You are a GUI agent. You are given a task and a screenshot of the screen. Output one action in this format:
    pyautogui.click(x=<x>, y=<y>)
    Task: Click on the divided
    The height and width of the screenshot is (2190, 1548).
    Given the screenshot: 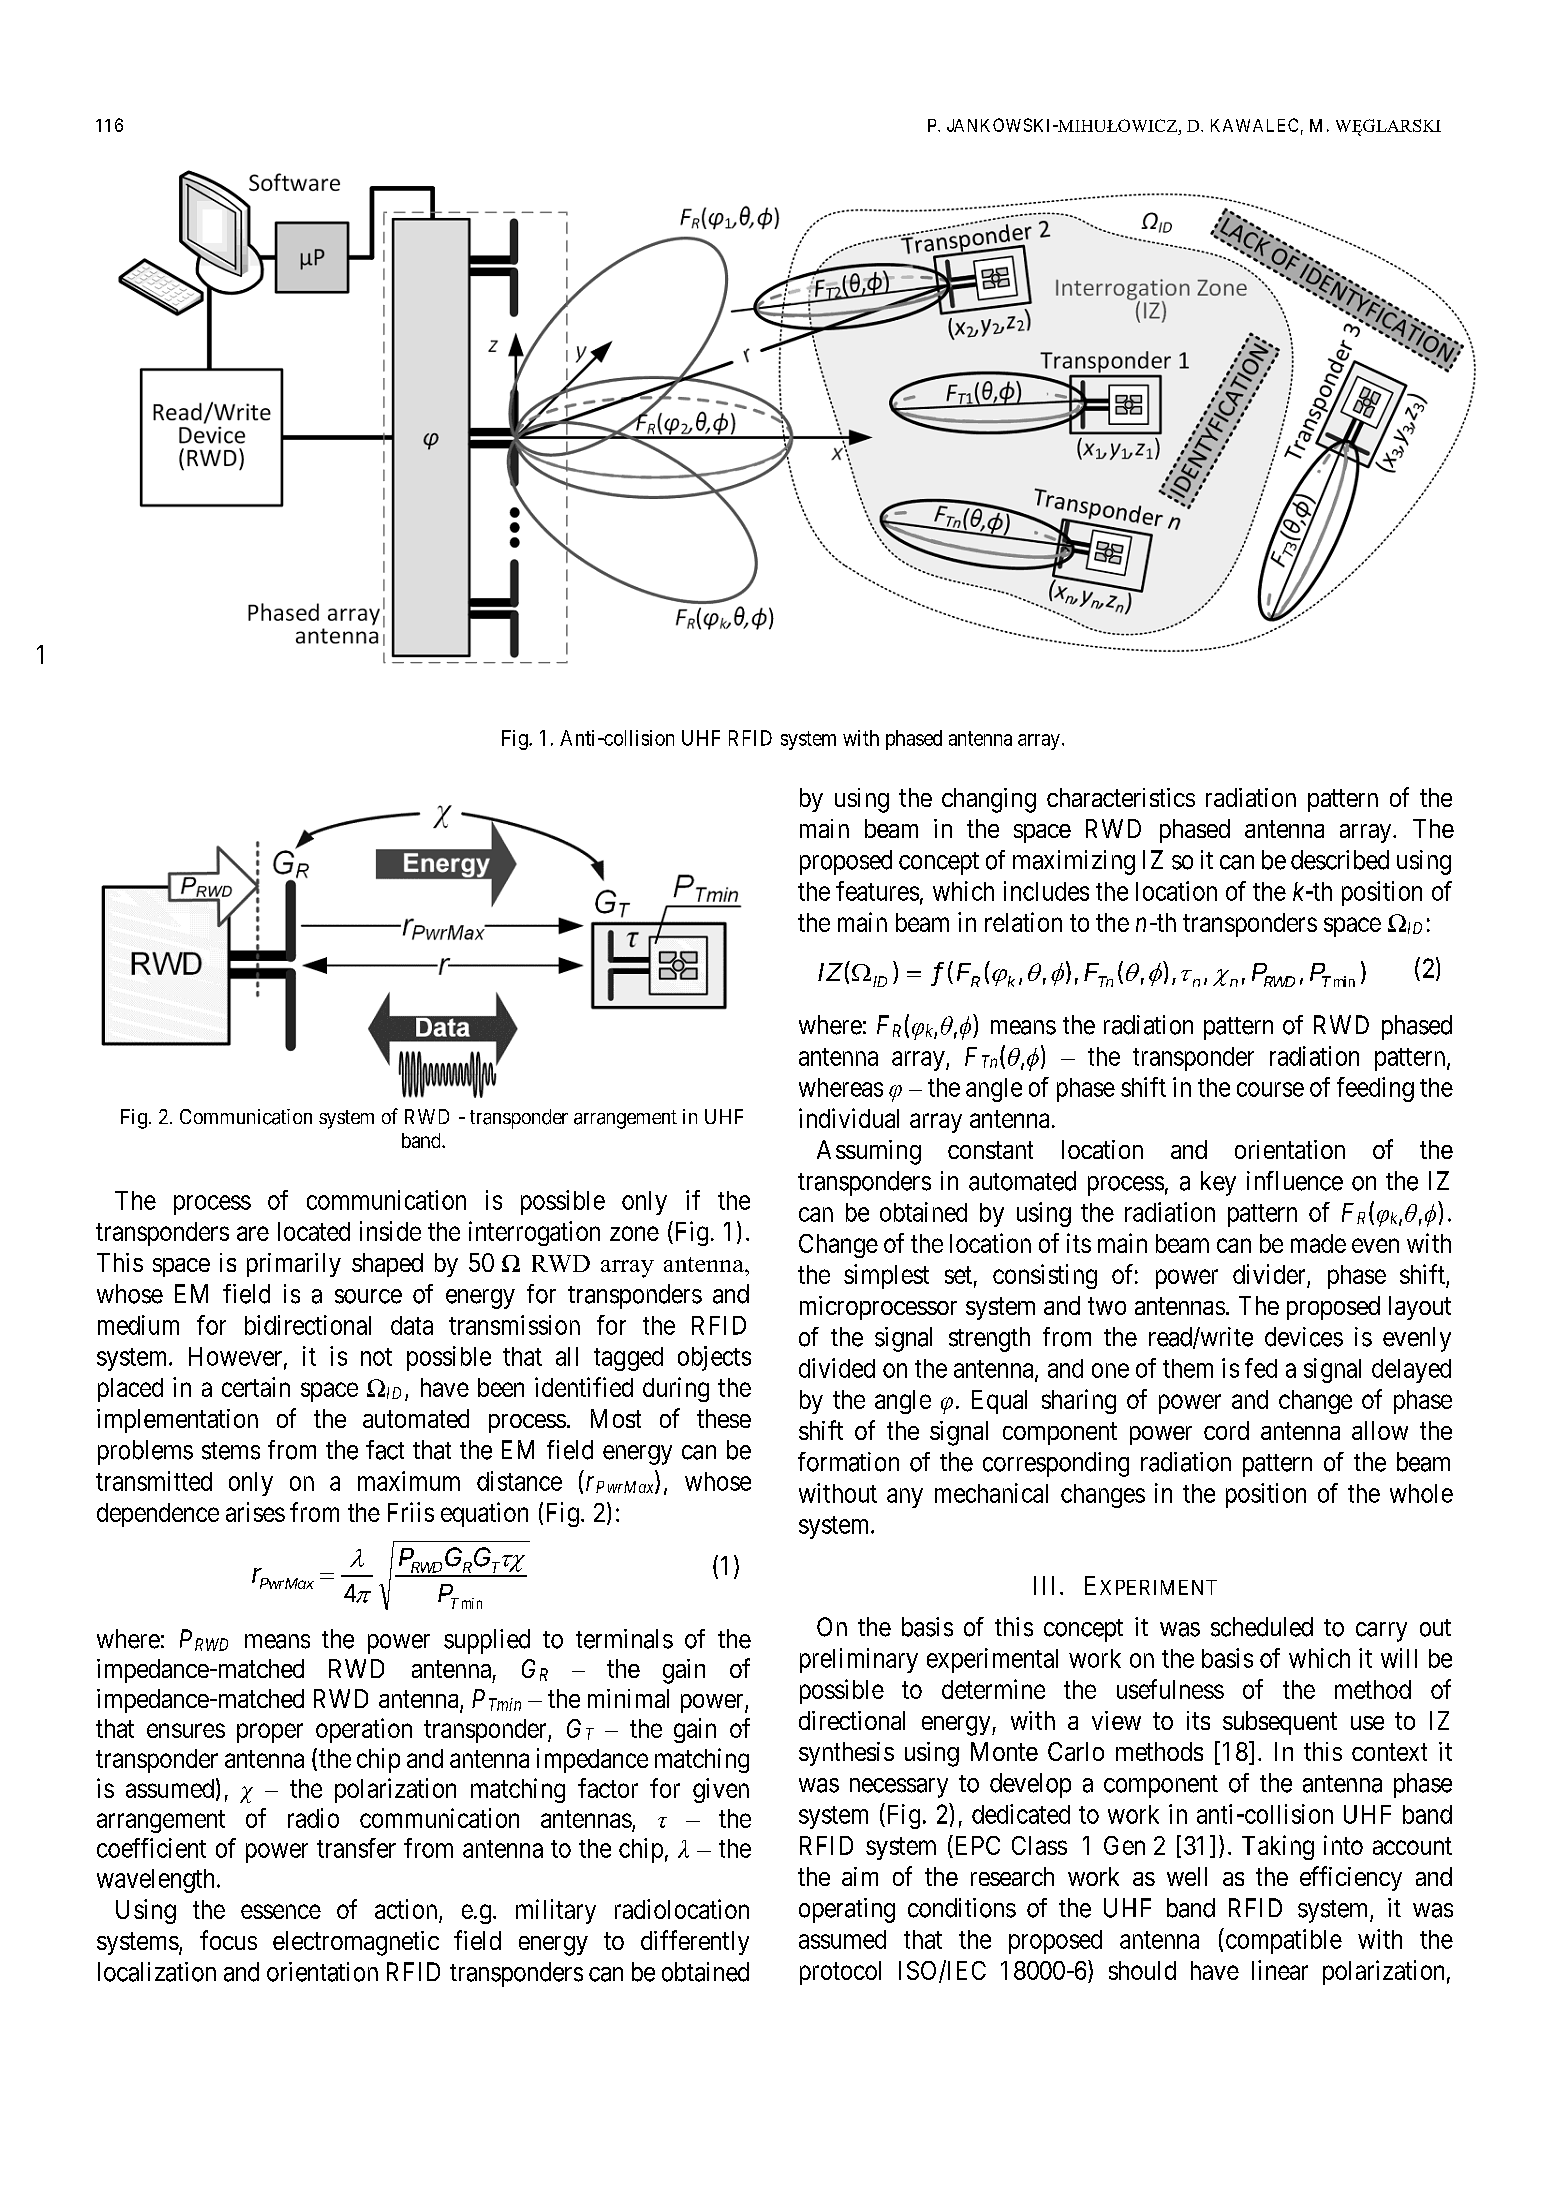 What is the action you would take?
    pyautogui.click(x=837, y=1368)
